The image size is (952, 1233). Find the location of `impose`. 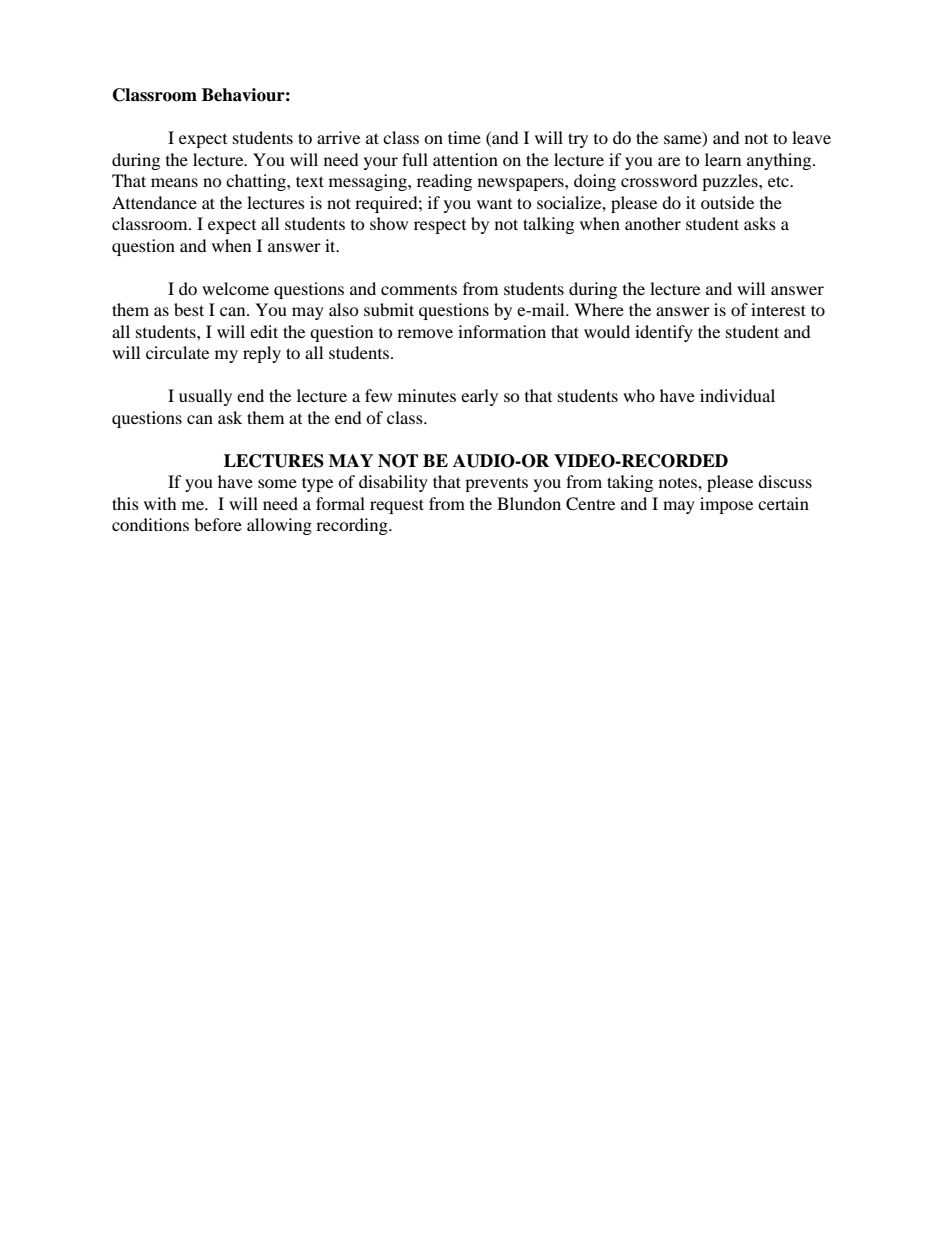

impose is located at coordinates (726, 505).
